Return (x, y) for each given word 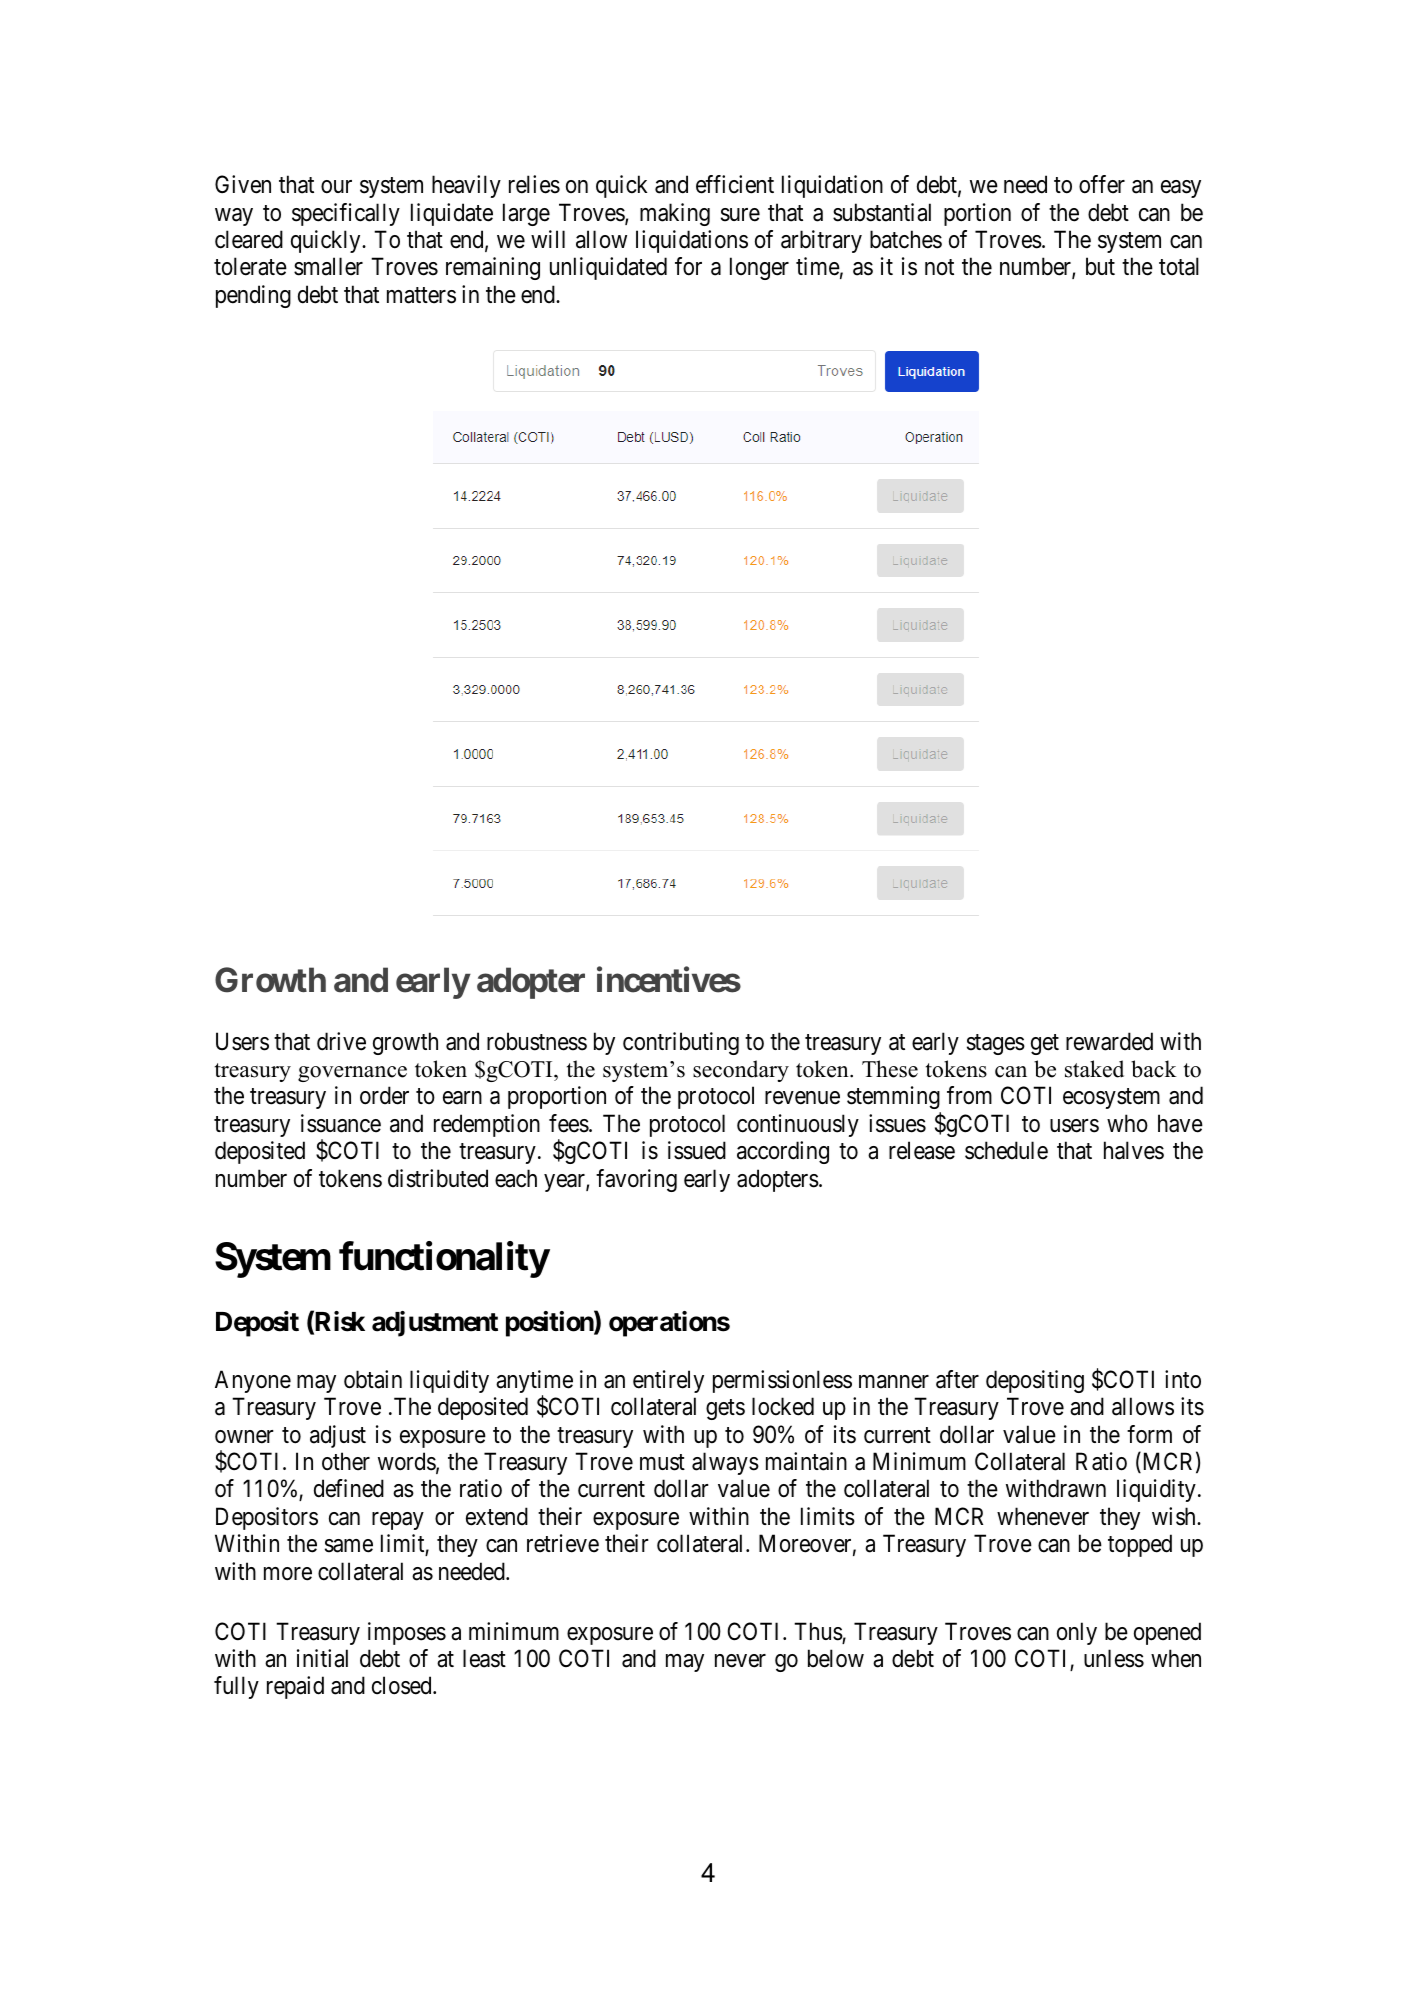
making (675, 214)
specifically (346, 214)
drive (341, 1041)
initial (322, 1658)
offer (1102, 184)
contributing (681, 1043)
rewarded (1109, 1041)
